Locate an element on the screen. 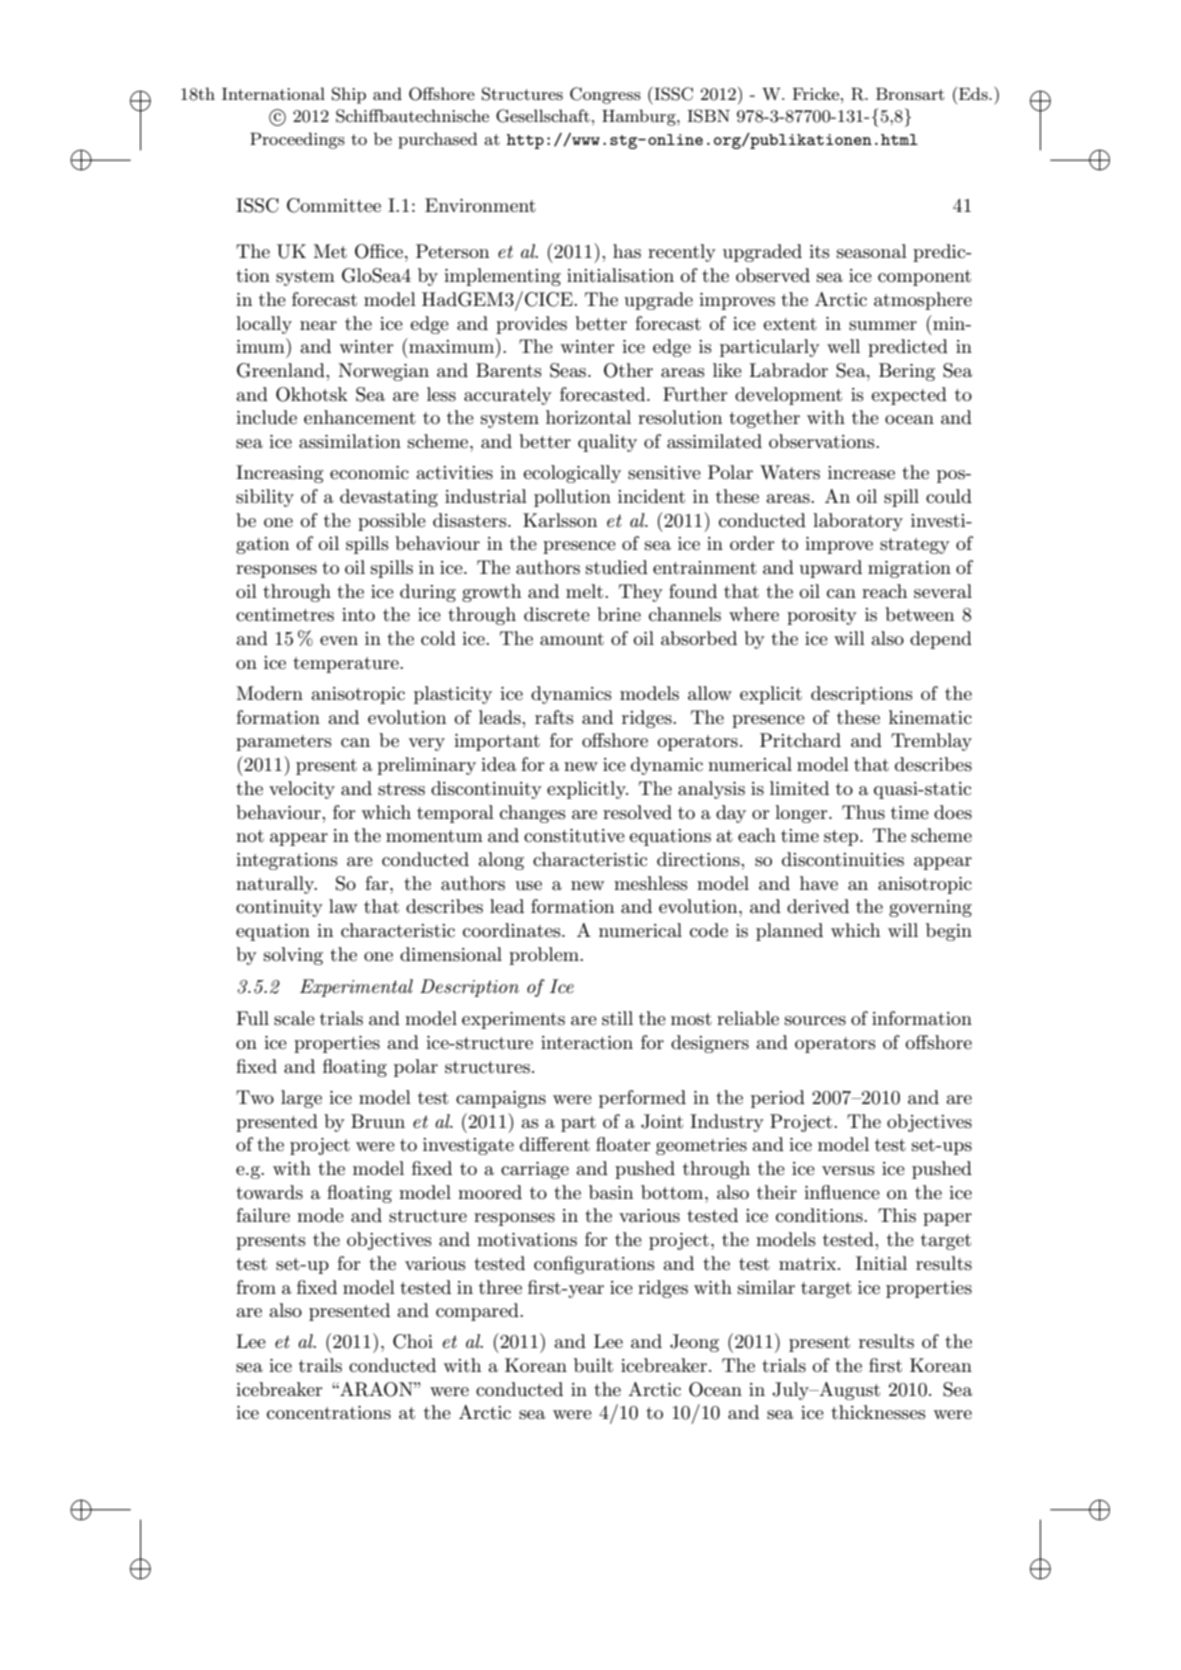 The image size is (1181, 1670). begin is located at coordinates (949, 932).
